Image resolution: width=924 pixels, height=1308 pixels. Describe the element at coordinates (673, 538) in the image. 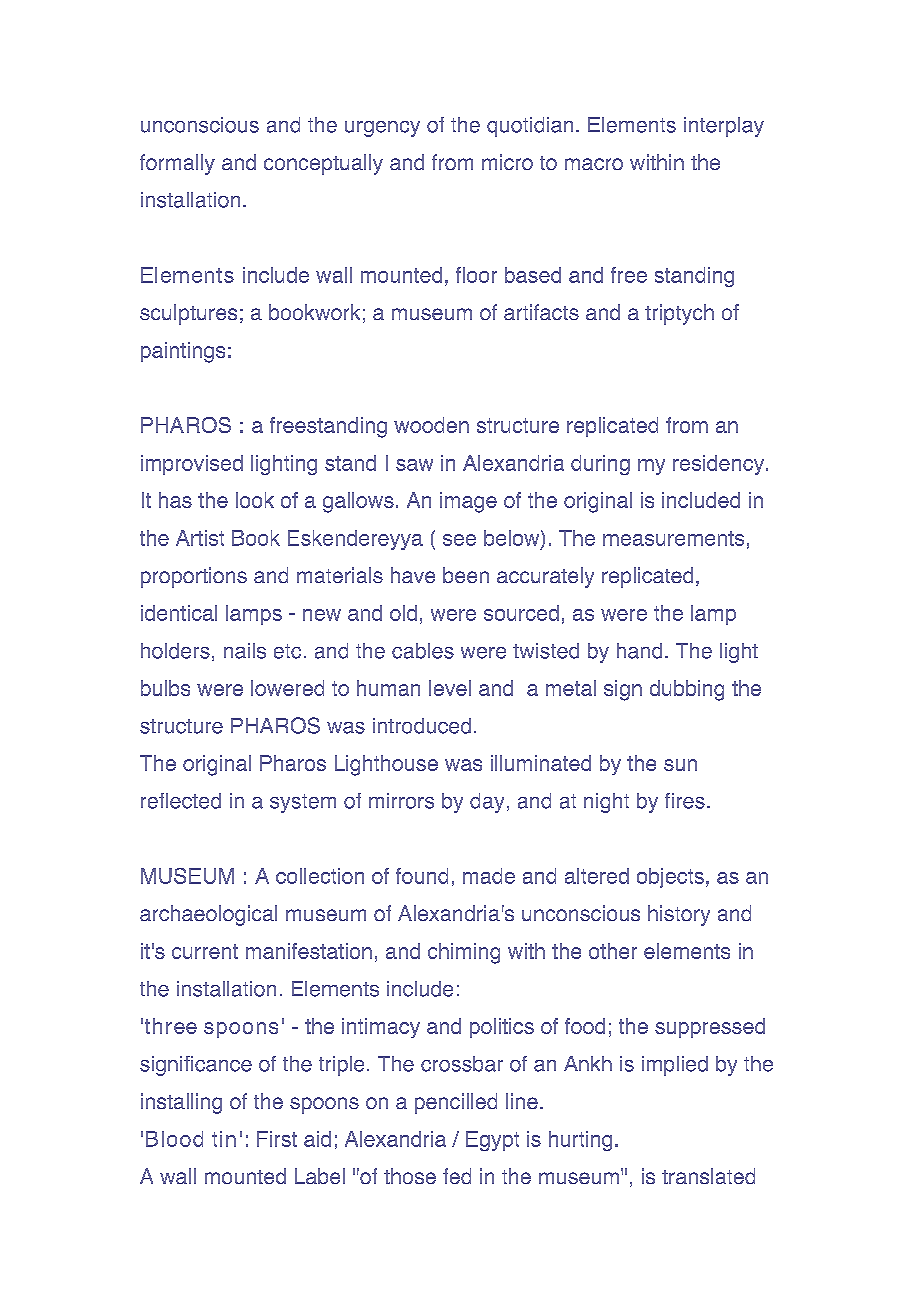

I see `measurements` at that location.
